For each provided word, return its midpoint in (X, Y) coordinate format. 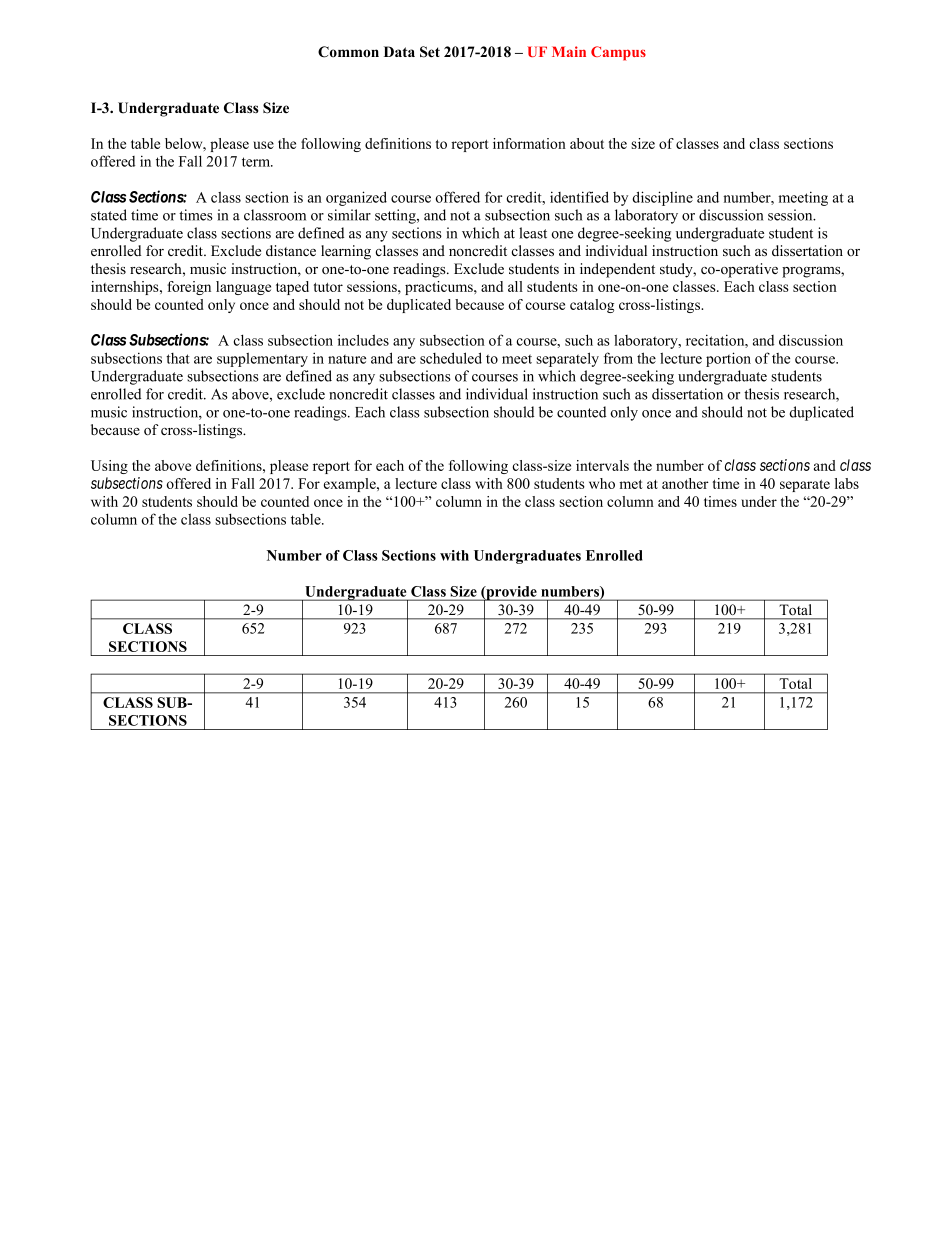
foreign (189, 288)
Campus (618, 53)
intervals (602, 465)
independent (617, 270)
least (533, 233)
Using (109, 467)
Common (348, 52)
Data (399, 51)
